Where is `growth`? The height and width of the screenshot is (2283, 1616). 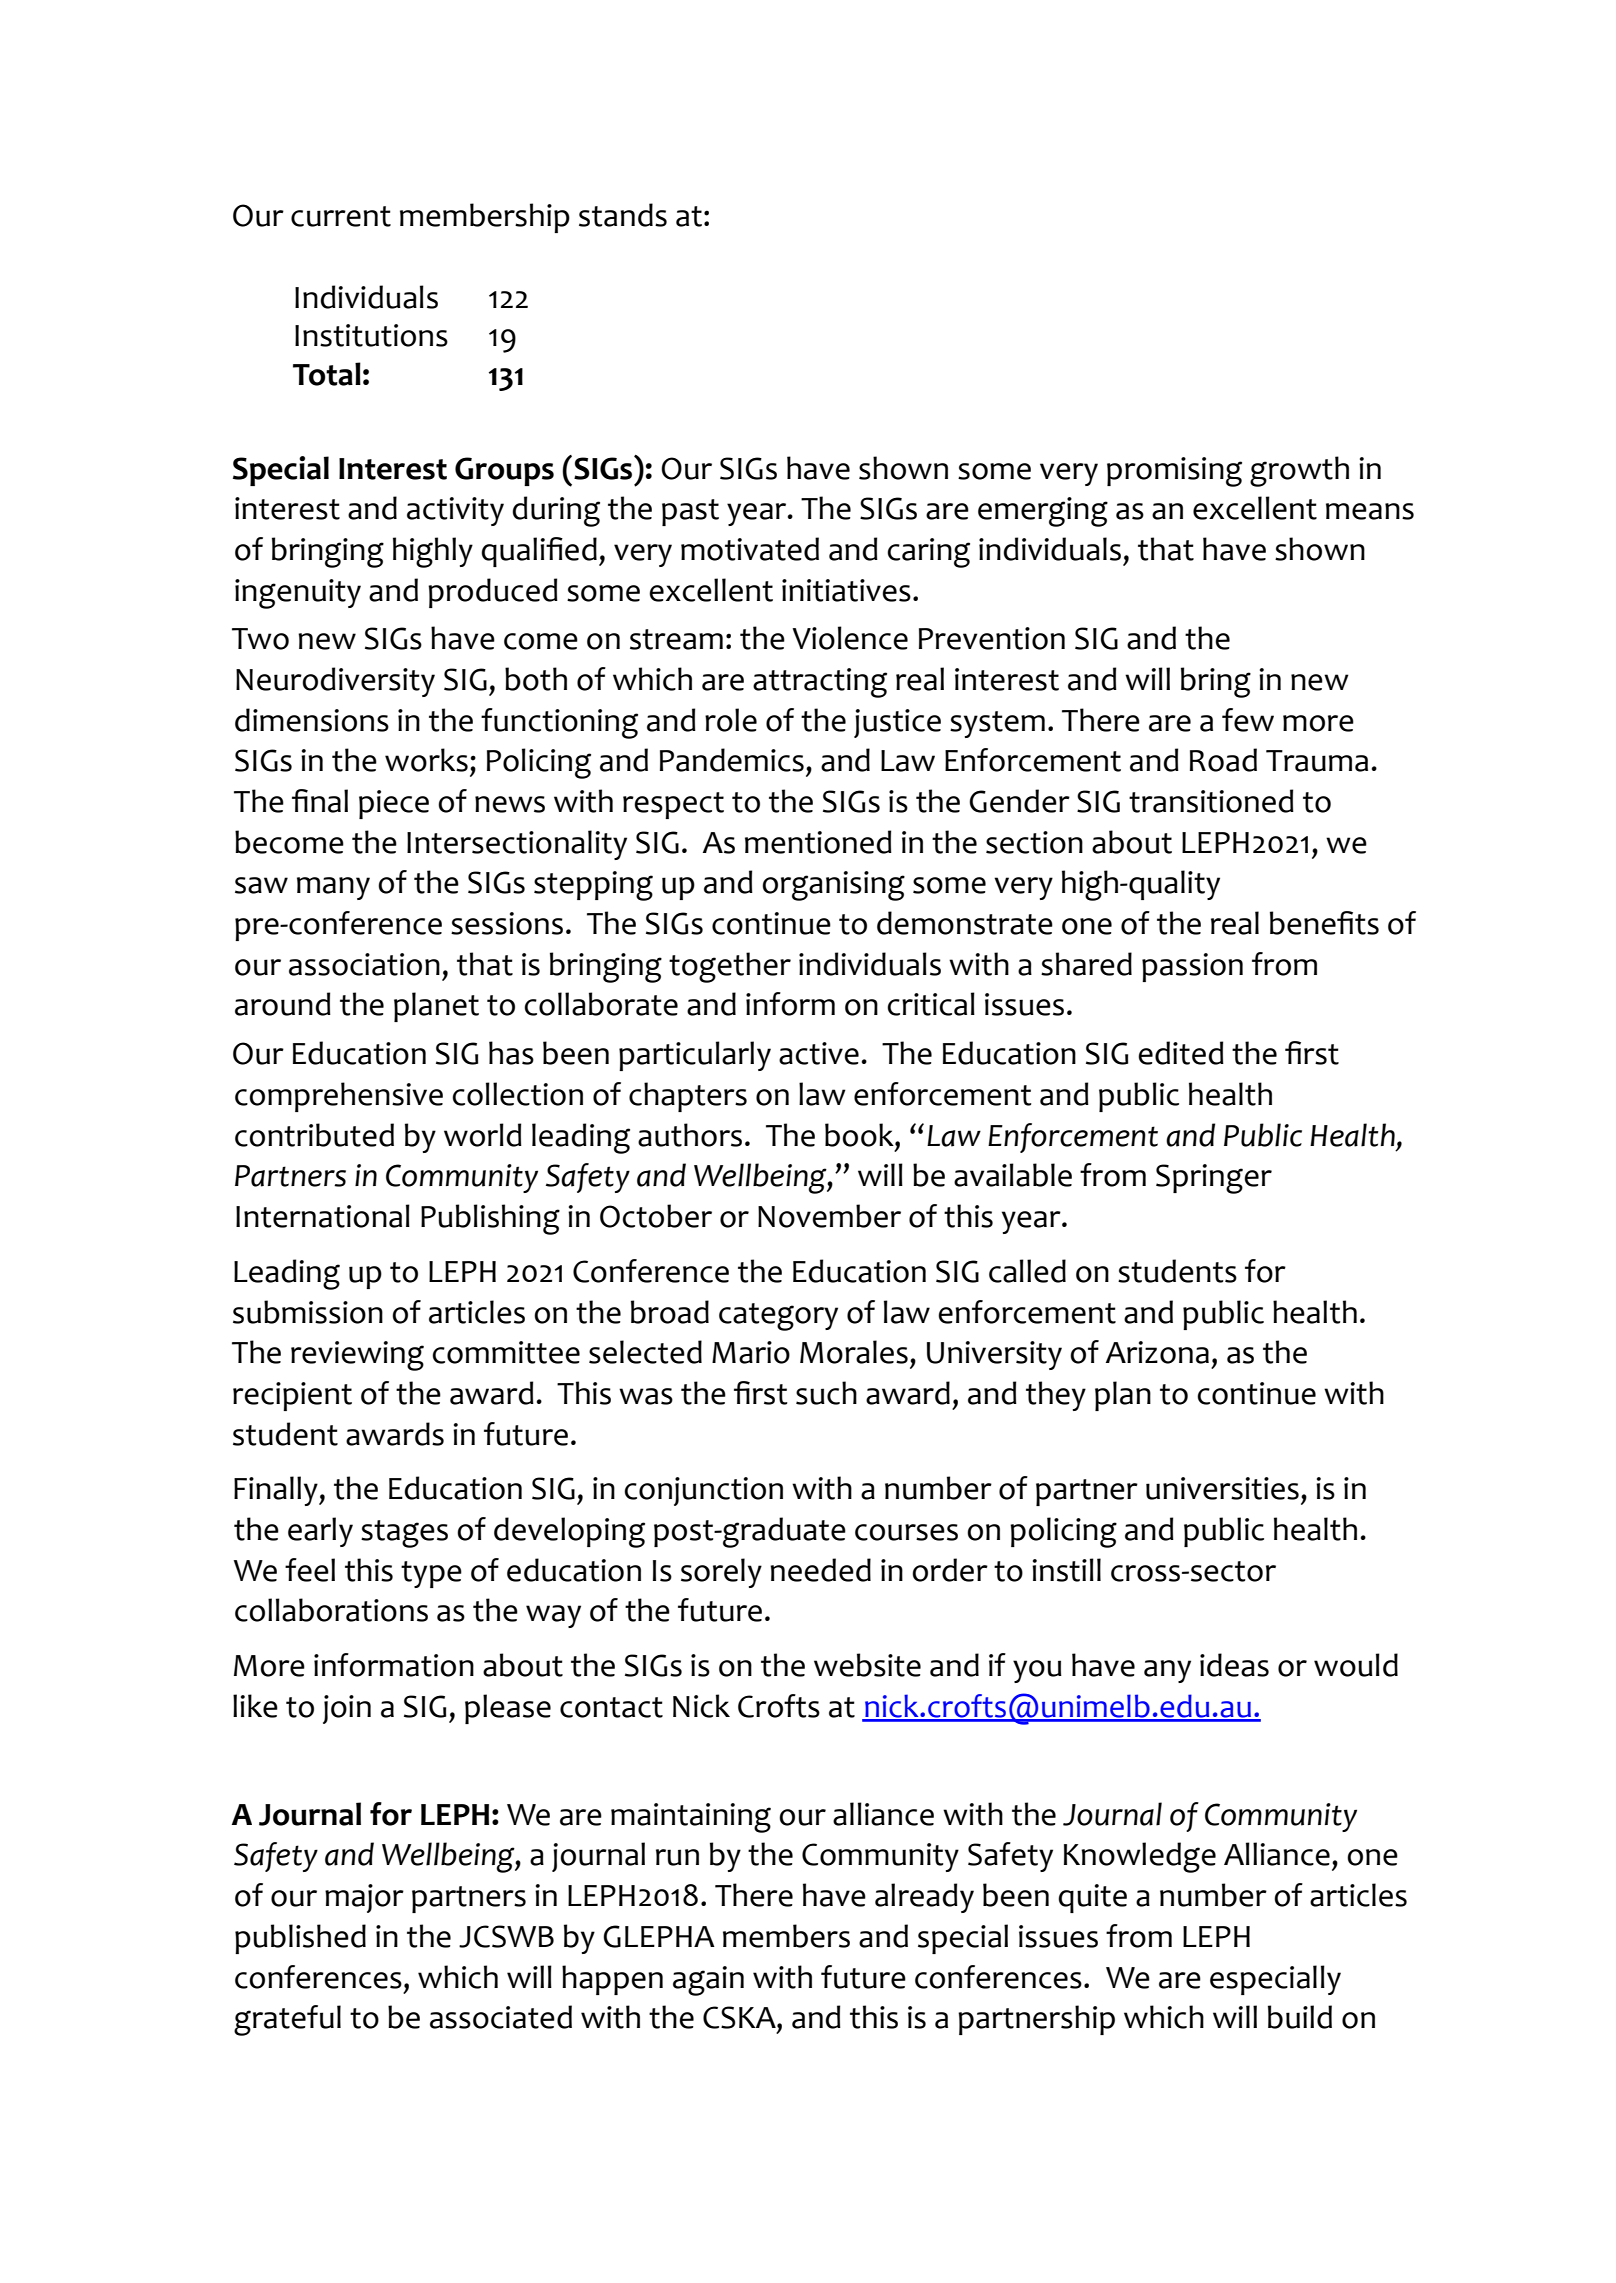 growth is located at coordinates (1299, 471).
